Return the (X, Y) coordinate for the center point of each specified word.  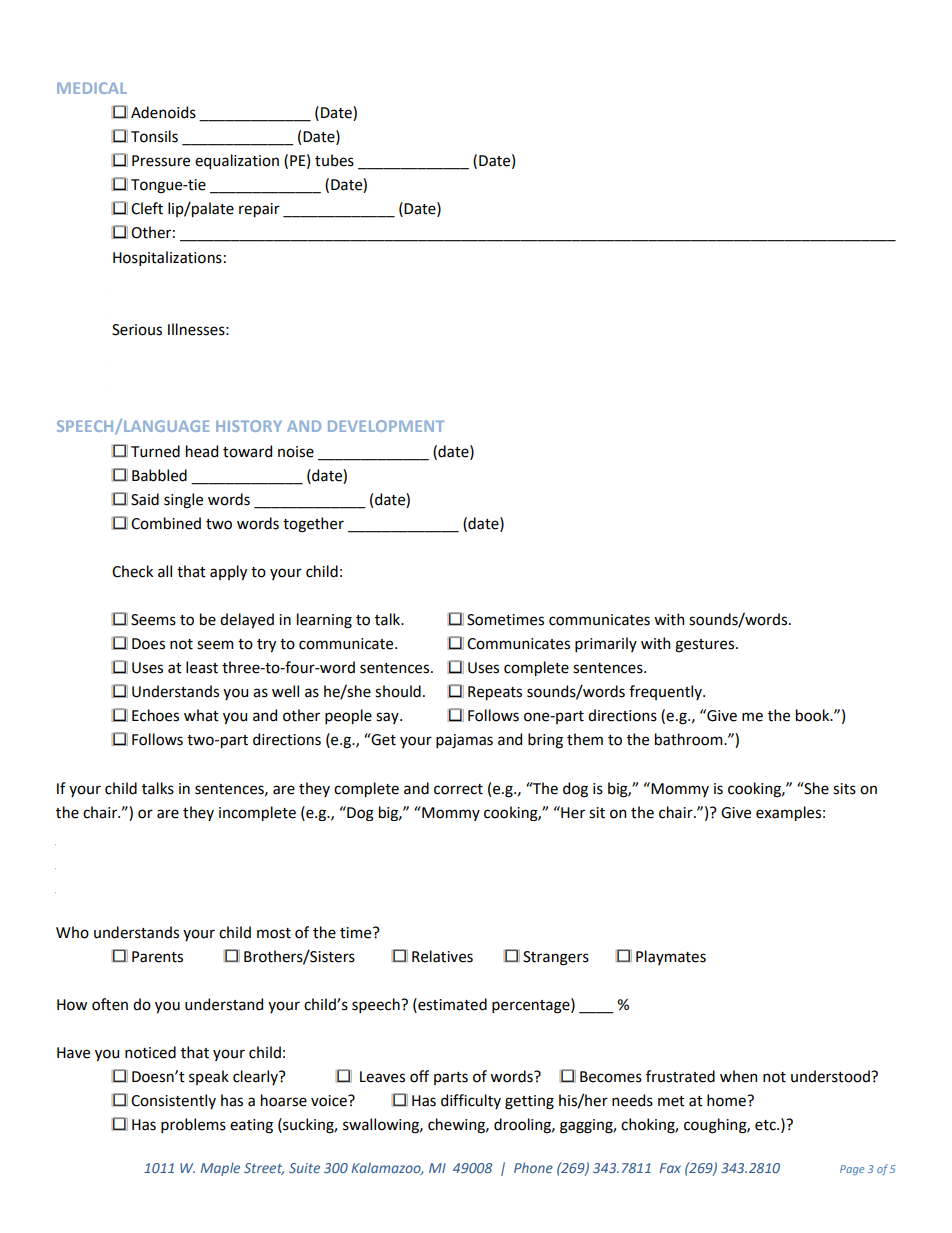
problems (193, 1125)
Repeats (495, 693)
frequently (666, 692)
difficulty (471, 1101)
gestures (704, 646)
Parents (157, 957)
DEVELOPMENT (386, 426)
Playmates (671, 957)
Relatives (442, 956)
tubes (334, 160)
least (202, 667)
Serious (137, 330)
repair (259, 210)
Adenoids (163, 112)
